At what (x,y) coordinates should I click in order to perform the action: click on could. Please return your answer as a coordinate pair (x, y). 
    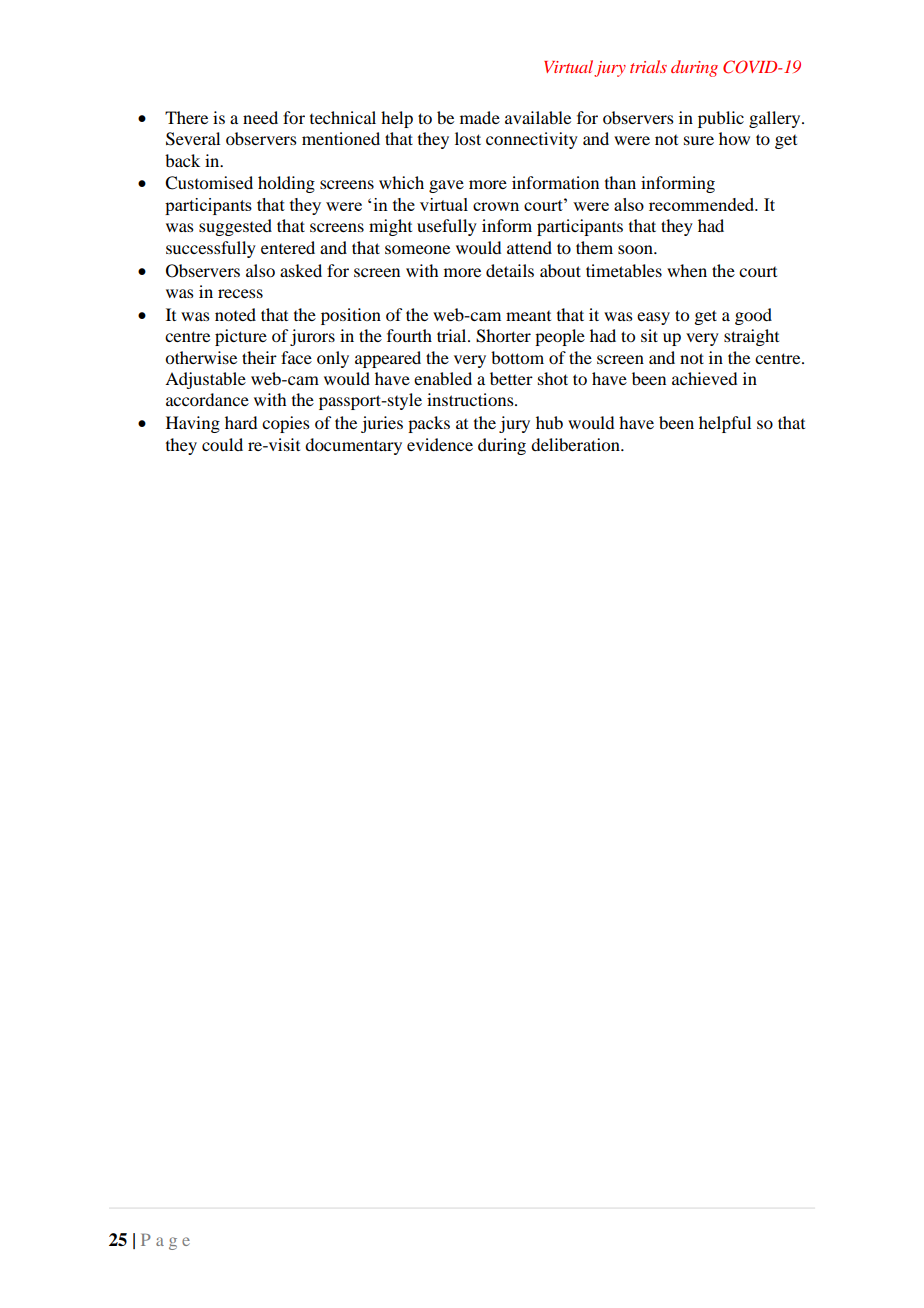
    Looking at the image, I should click on (222, 444).
